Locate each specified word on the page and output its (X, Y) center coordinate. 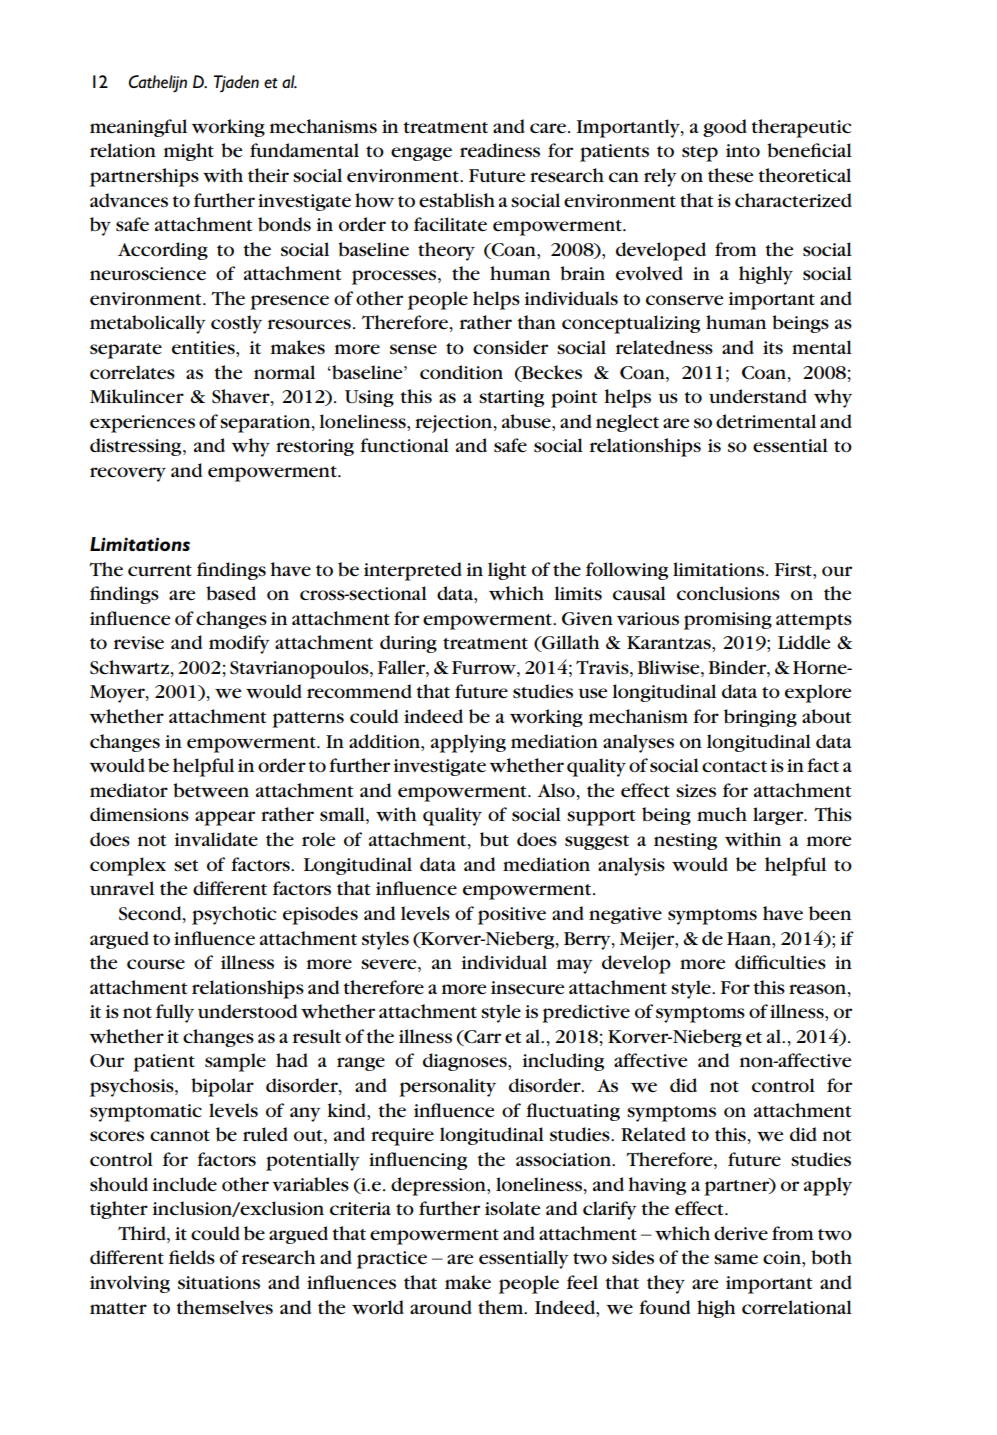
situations (219, 1282)
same (736, 1259)
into (743, 150)
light (507, 571)
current (160, 570)
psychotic (234, 915)
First (794, 569)
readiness (500, 150)
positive (512, 916)
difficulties (780, 962)
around (441, 1307)
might (189, 152)
